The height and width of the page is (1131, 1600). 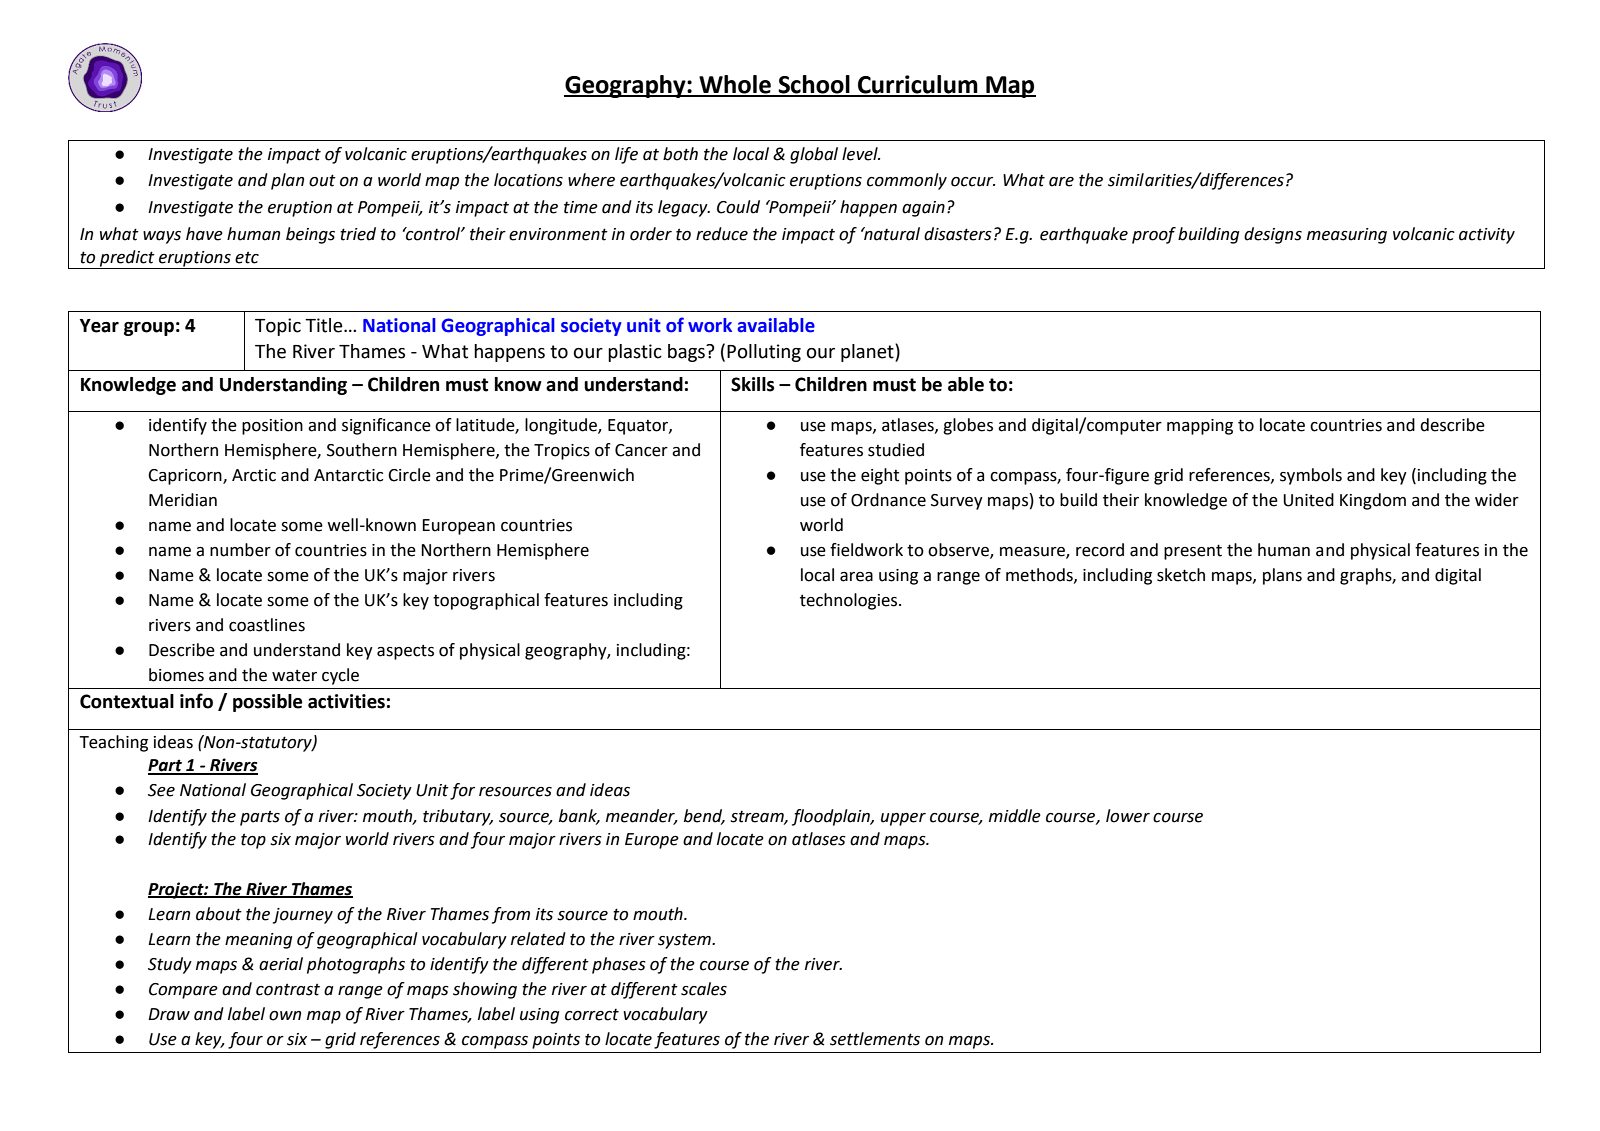 I want to click on settlements, so click(x=875, y=1039).
